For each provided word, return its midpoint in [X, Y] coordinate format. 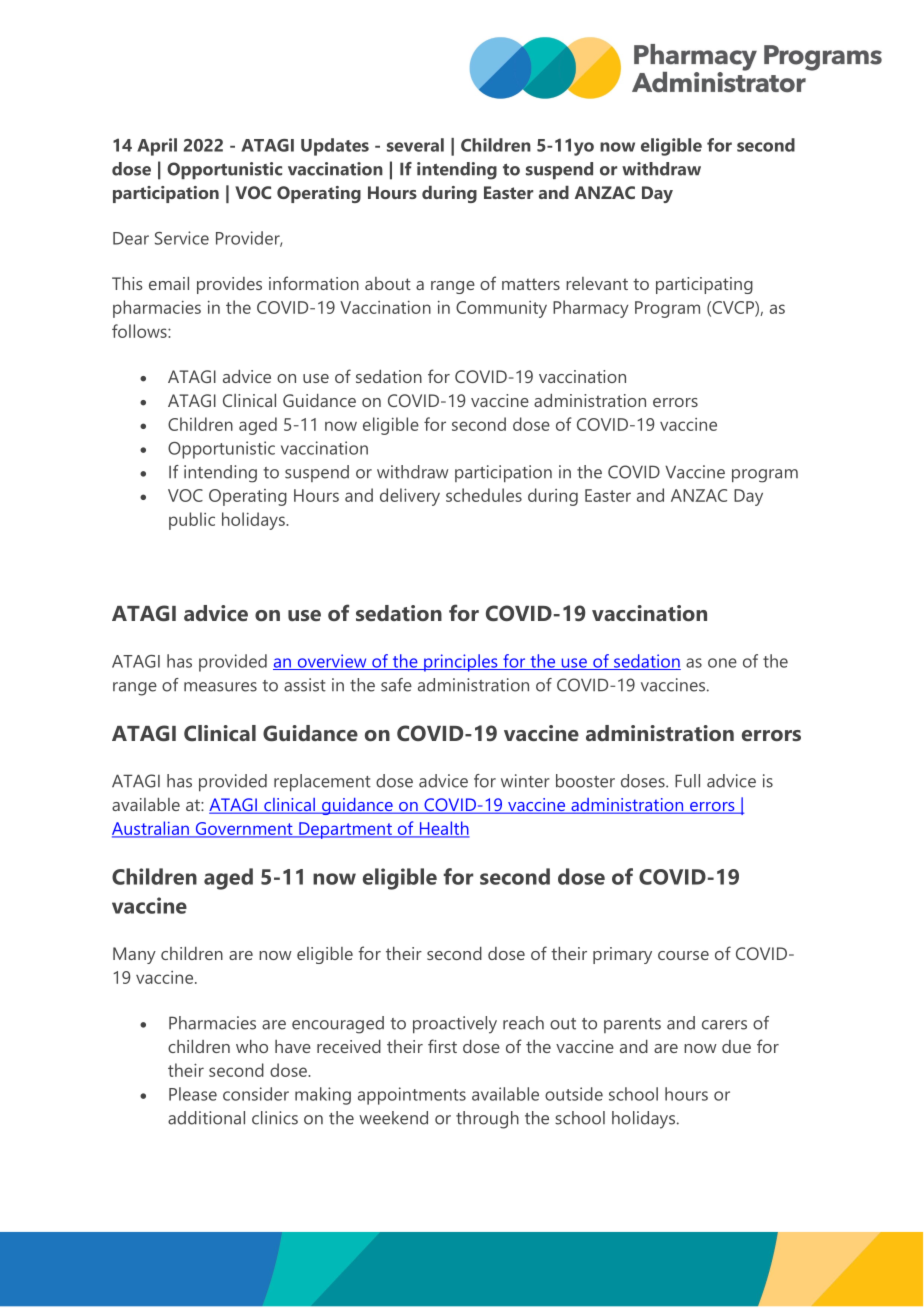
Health [443, 829]
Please [193, 1094]
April [157, 147]
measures [220, 687]
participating [704, 285]
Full [687, 781]
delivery [410, 497]
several [415, 145]
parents [632, 1025]
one [722, 663]
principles [461, 663]
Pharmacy [591, 309]
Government [244, 830]
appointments [412, 1096]
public [192, 521]
